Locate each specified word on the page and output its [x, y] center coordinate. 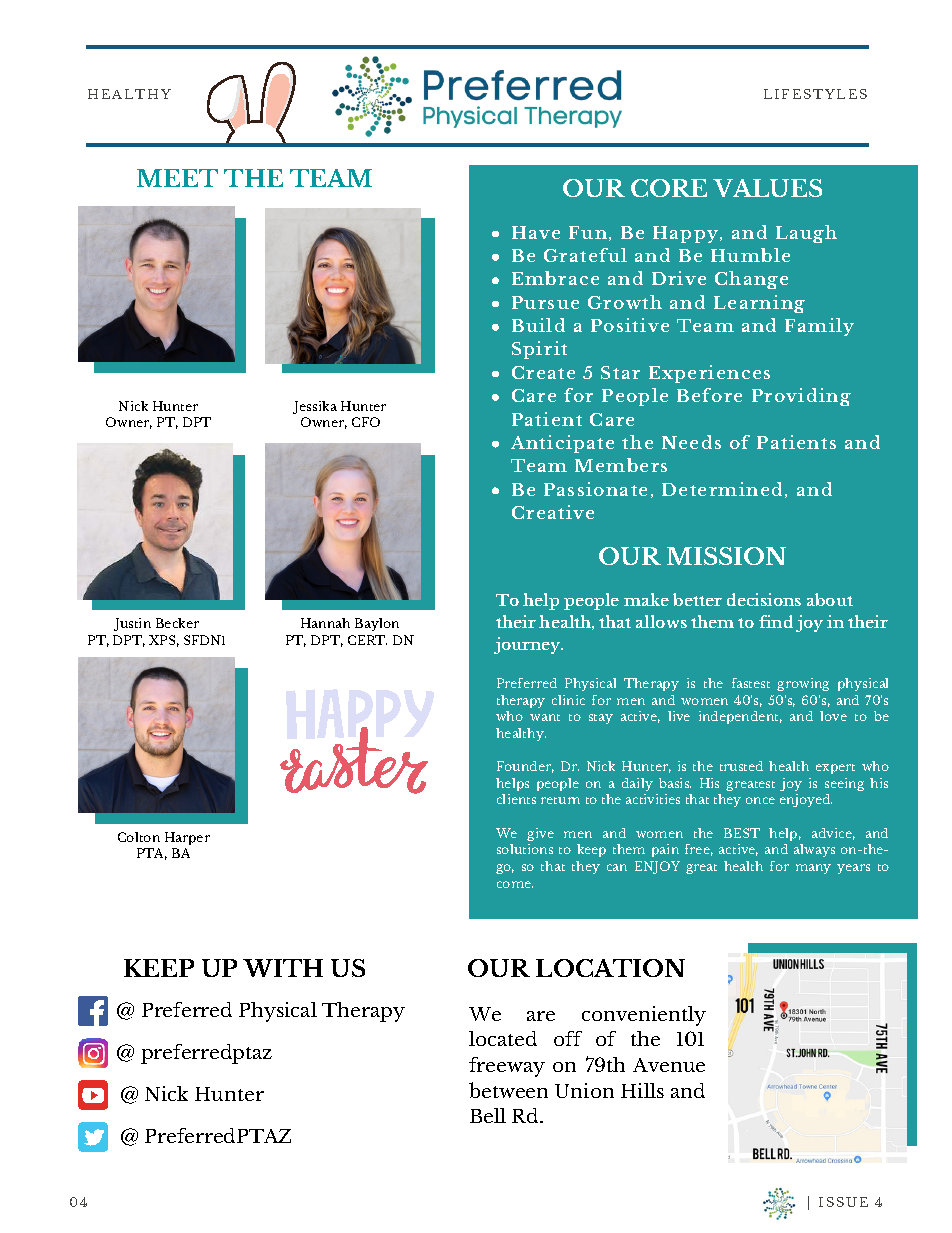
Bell [488, 1115]
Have [536, 232]
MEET [177, 178]
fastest [751, 683]
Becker [177, 623]
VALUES [767, 188]
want [545, 717]
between [508, 1090]
